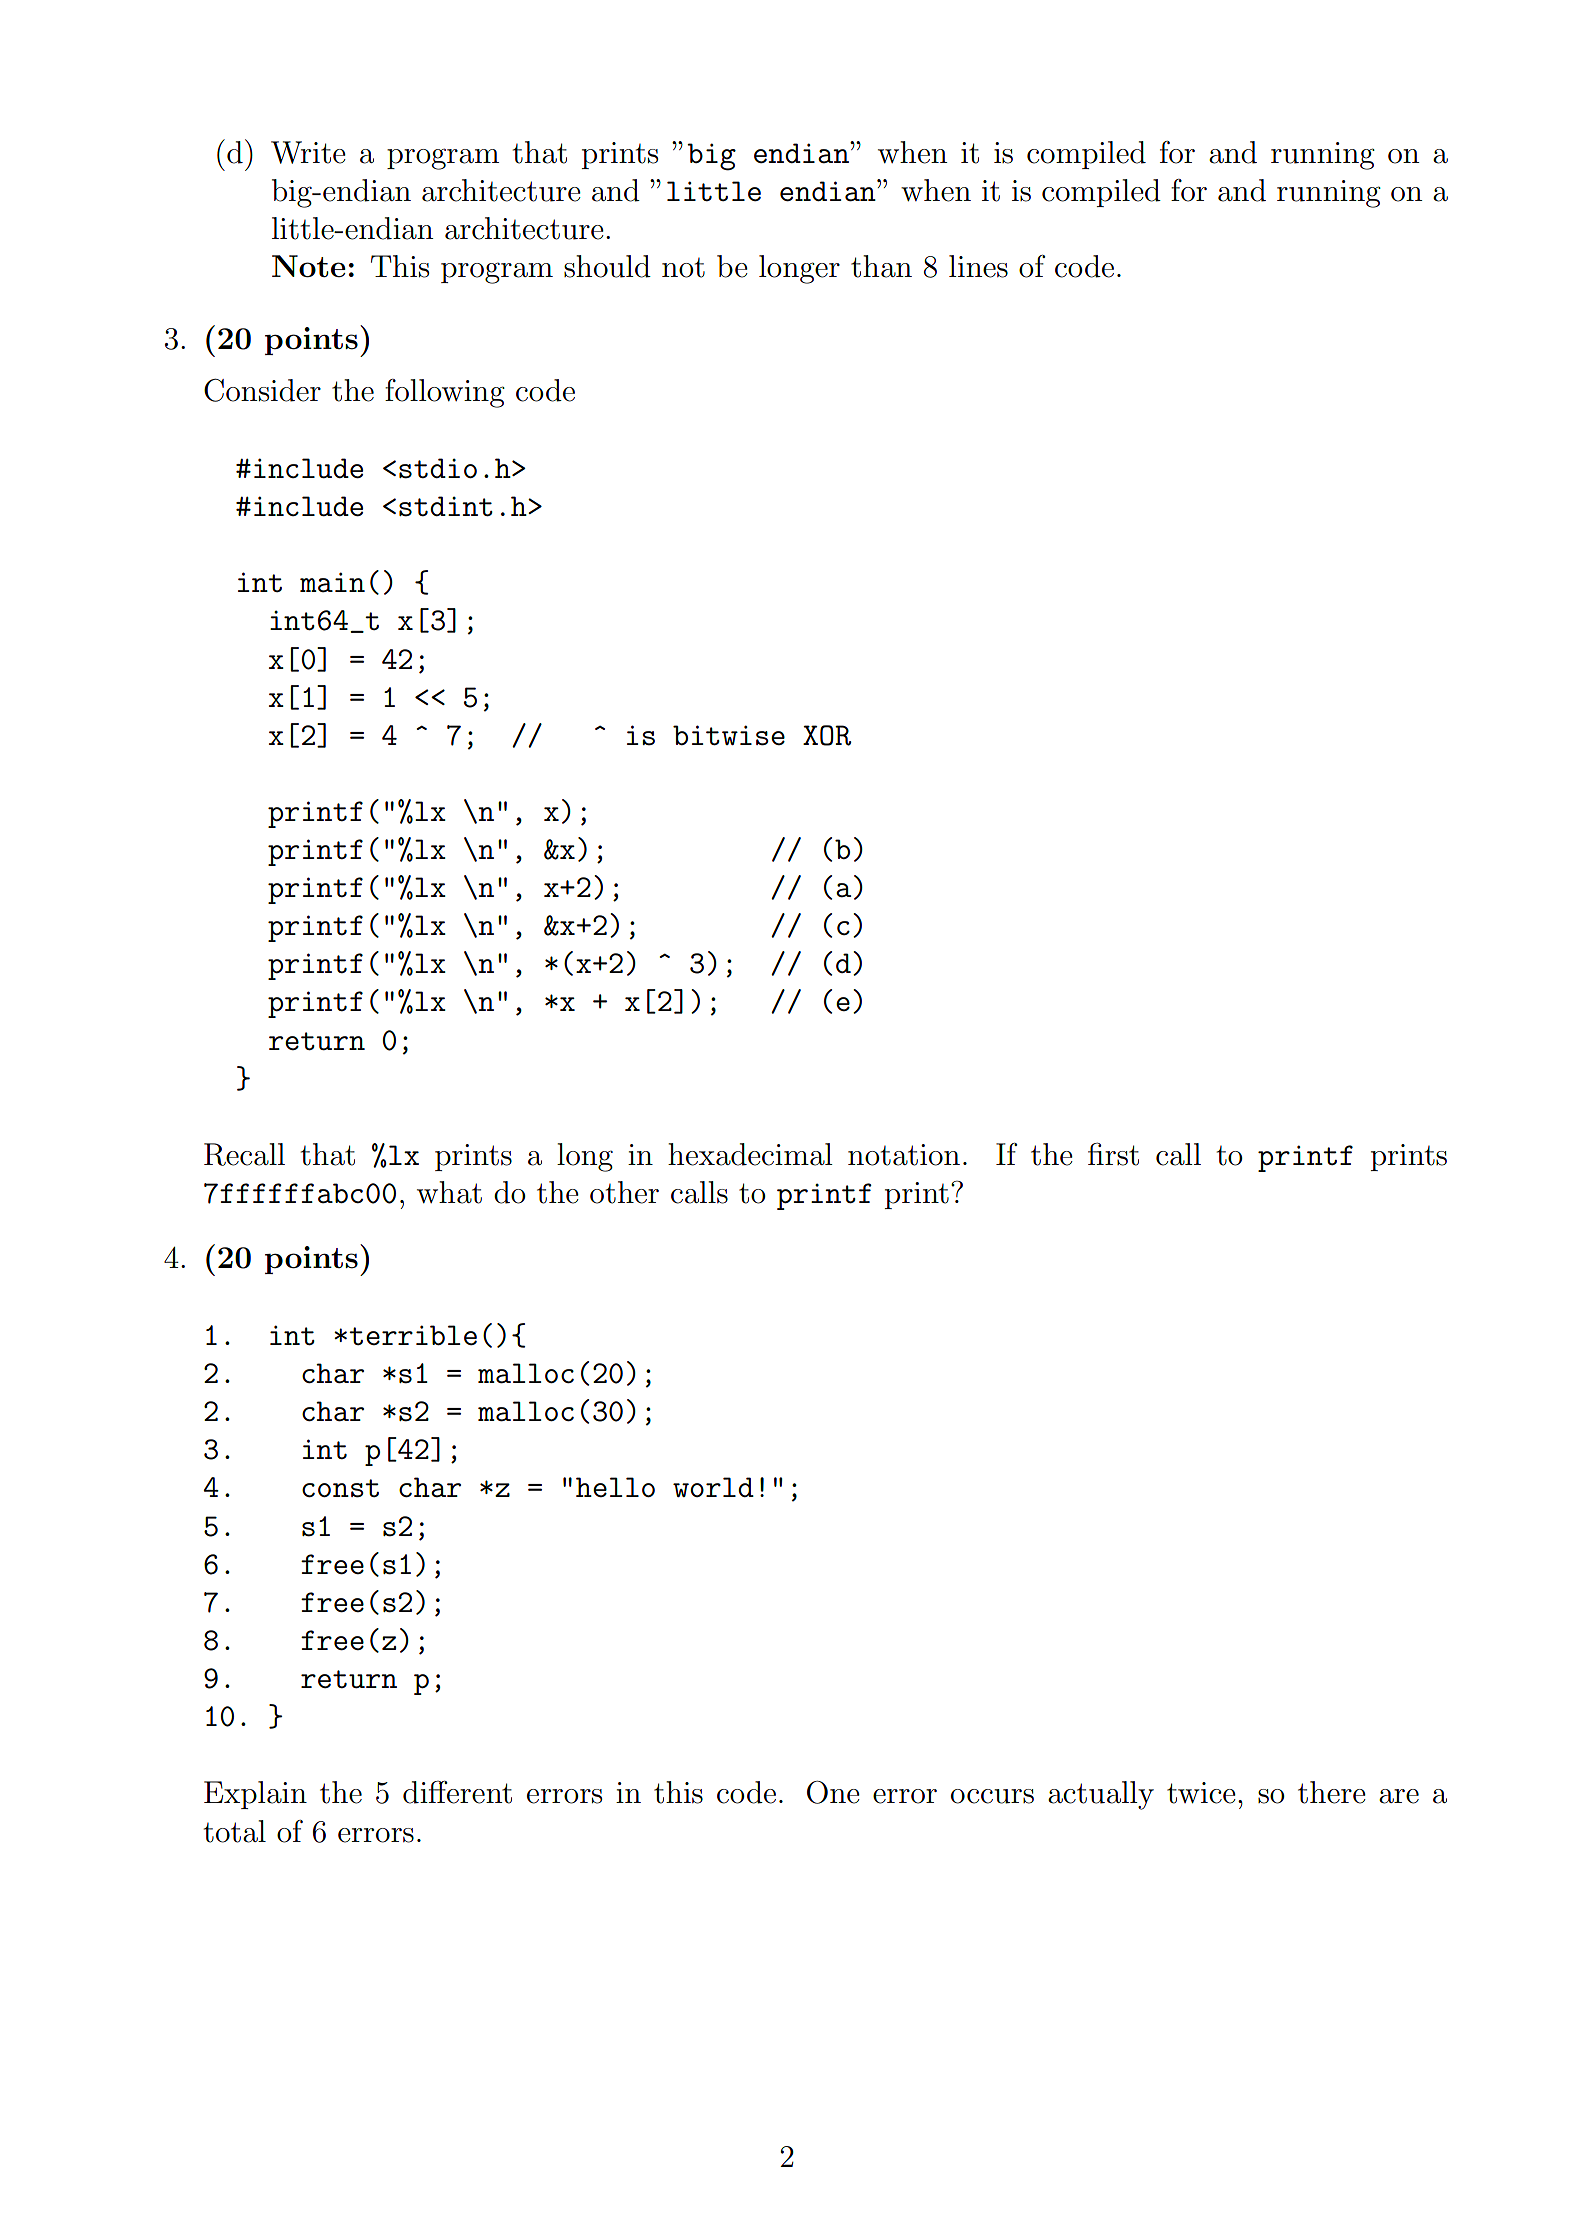 Image resolution: width=1569 pixels, height=2220 pixels. What do you see at coordinates (729, 735) in the screenshot?
I see `bitwise` at bounding box center [729, 735].
